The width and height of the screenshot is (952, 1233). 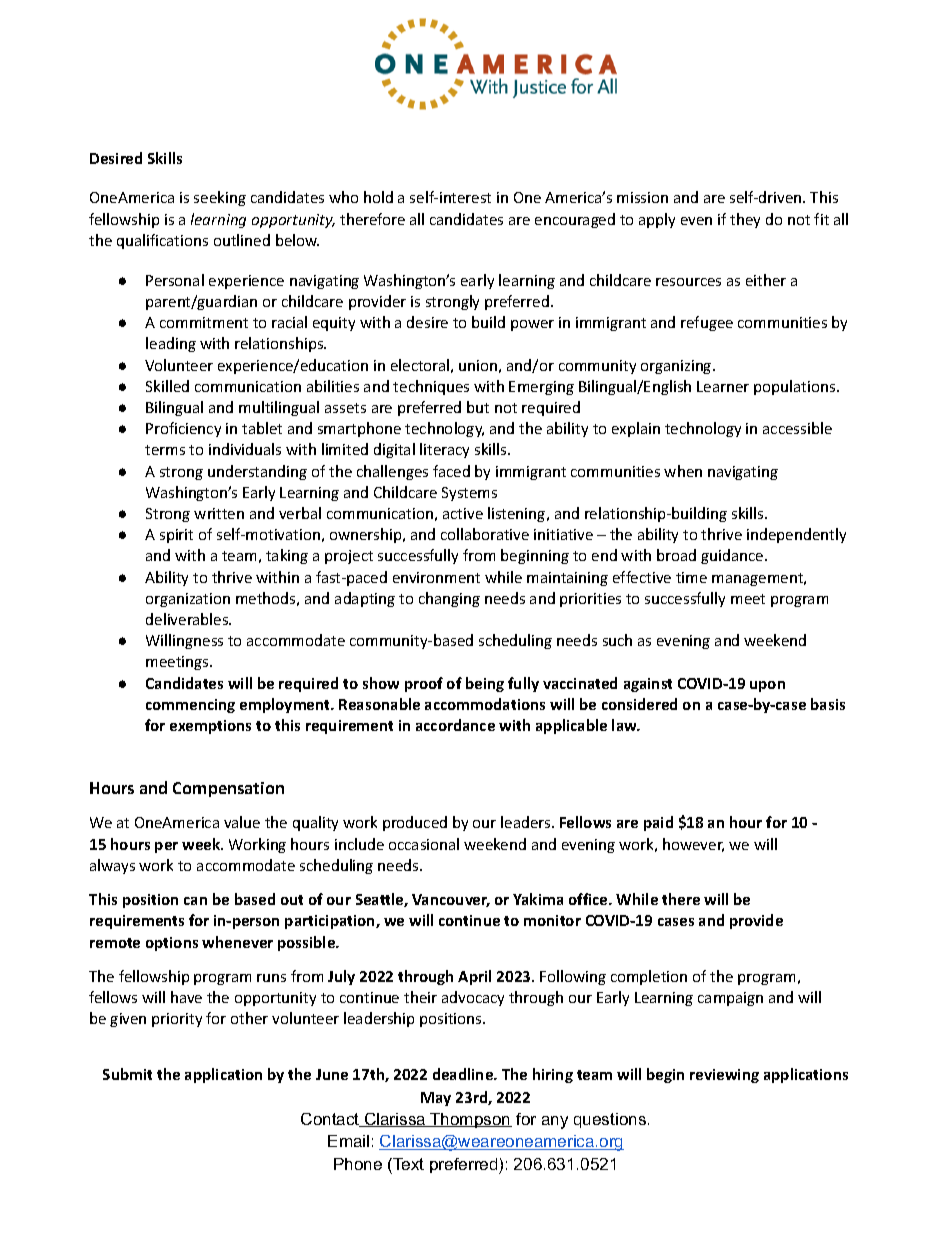 I want to click on literacy, so click(x=444, y=450).
